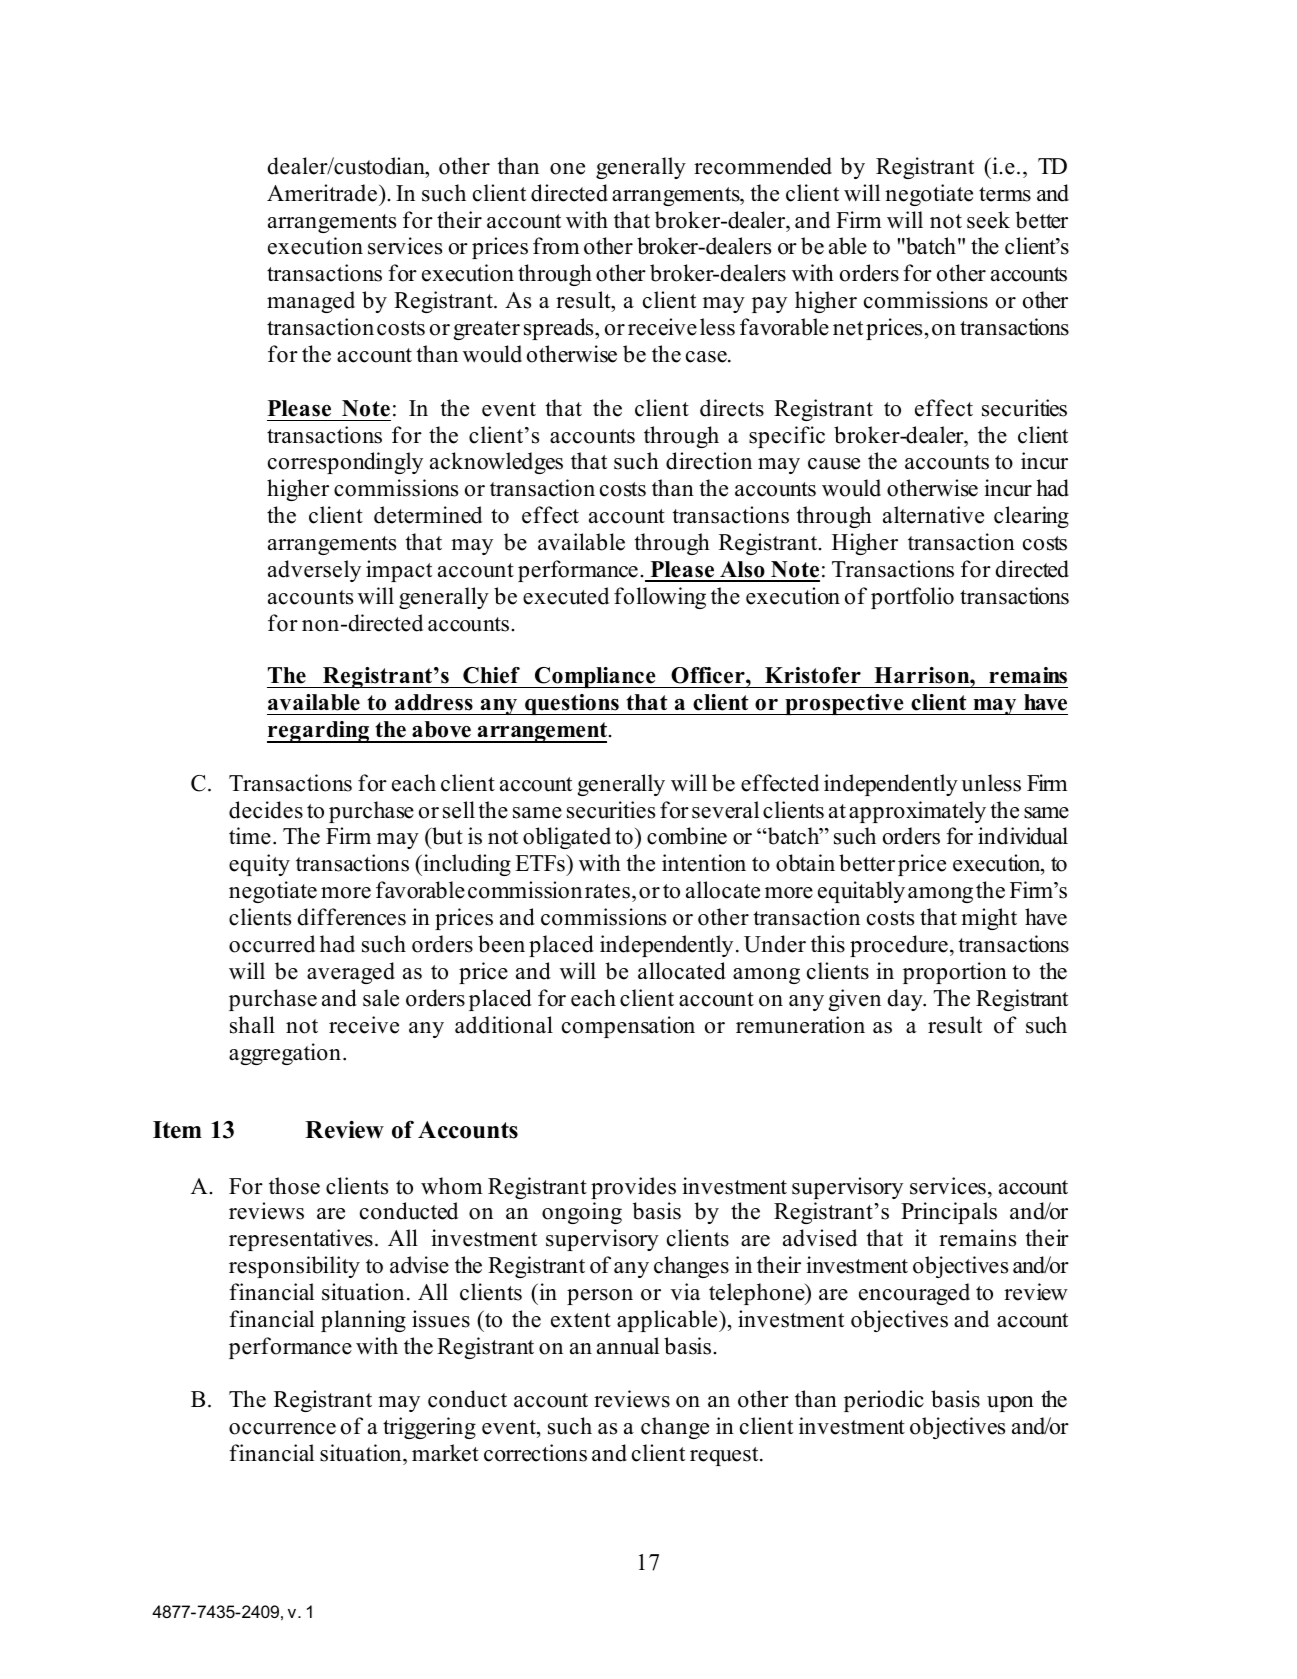  What do you see at coordinates (709, 461) in the screenshot?
I see `direction` at bounding box center [709, 461].
